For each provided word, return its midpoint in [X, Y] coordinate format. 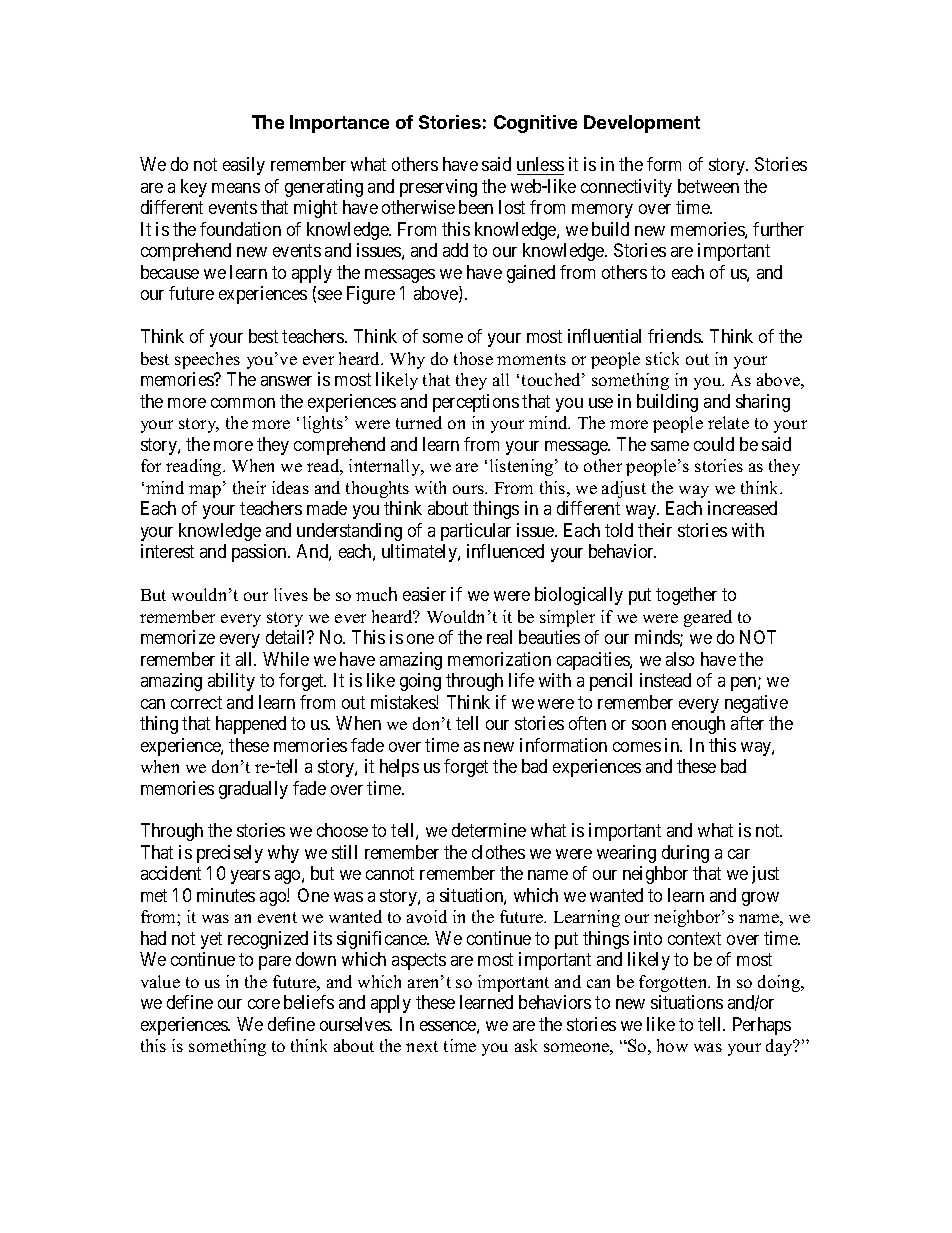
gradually [253, 790]
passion [260, 553]
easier [424, 594]
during [685, 854]
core [264, 1004]
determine [489, 830]
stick [662, 358]
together [686, 596]
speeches [207, 360]
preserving [438, 188]
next [422, 1046]
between [708, 186]
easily [244, 166]
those [473, 358]
